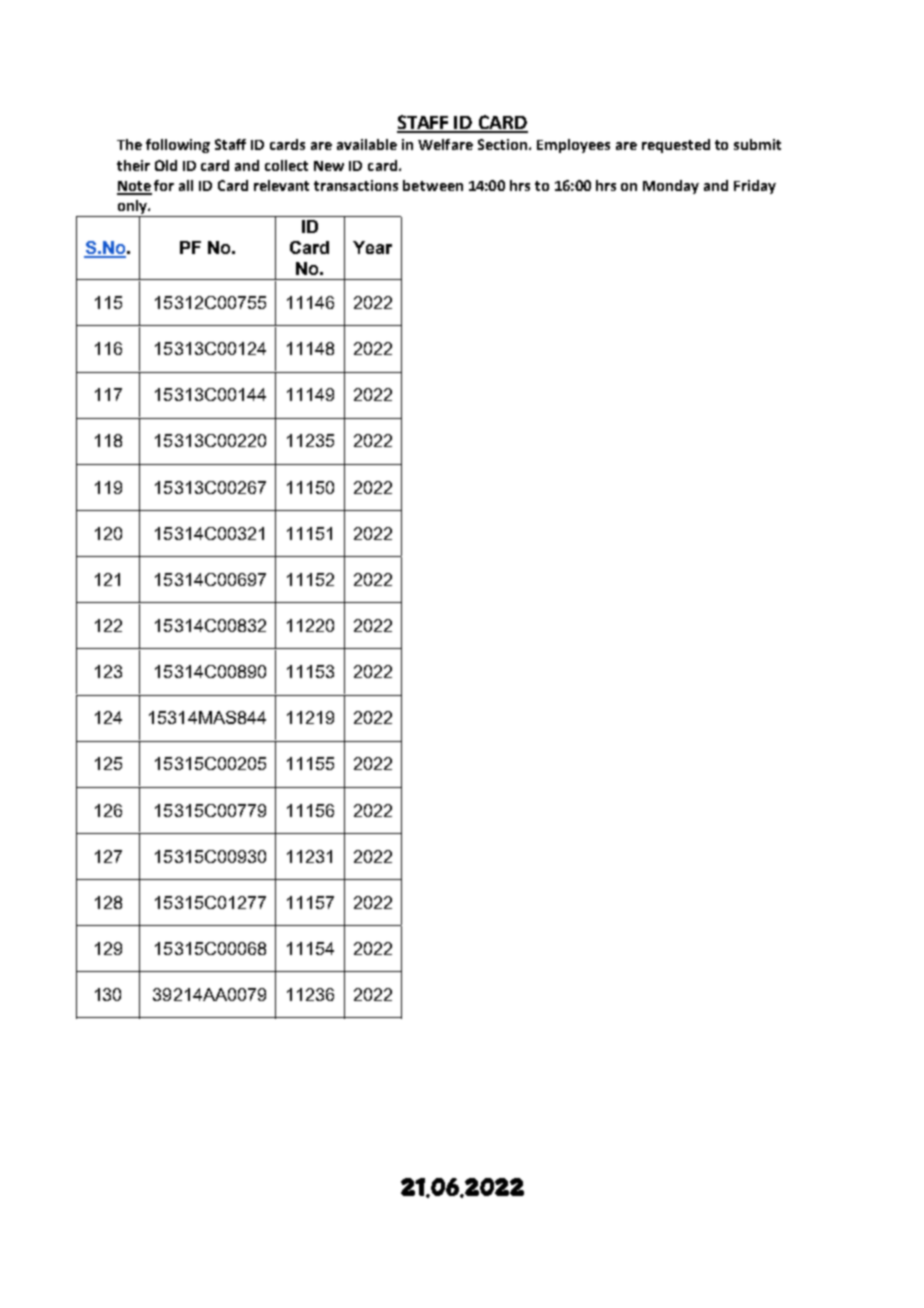 Image resolution: width=924 pixels, height=1308 pixels. What do you see at coordinates (132, 208) in the page?
I see `only` at bounding box center [132, 208].
